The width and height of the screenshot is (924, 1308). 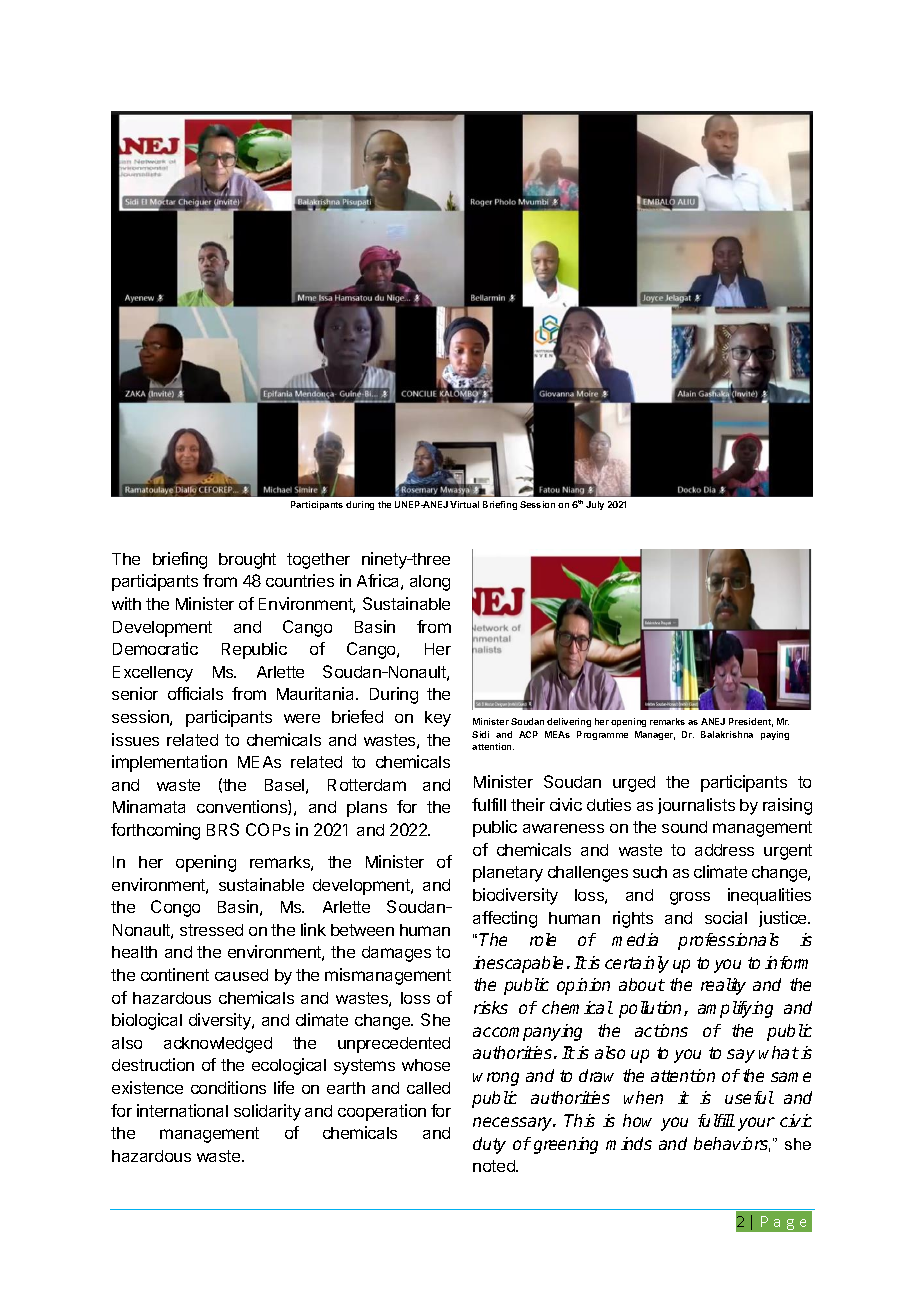 I want to click on forthcoming, so click(x=155, y=831).
